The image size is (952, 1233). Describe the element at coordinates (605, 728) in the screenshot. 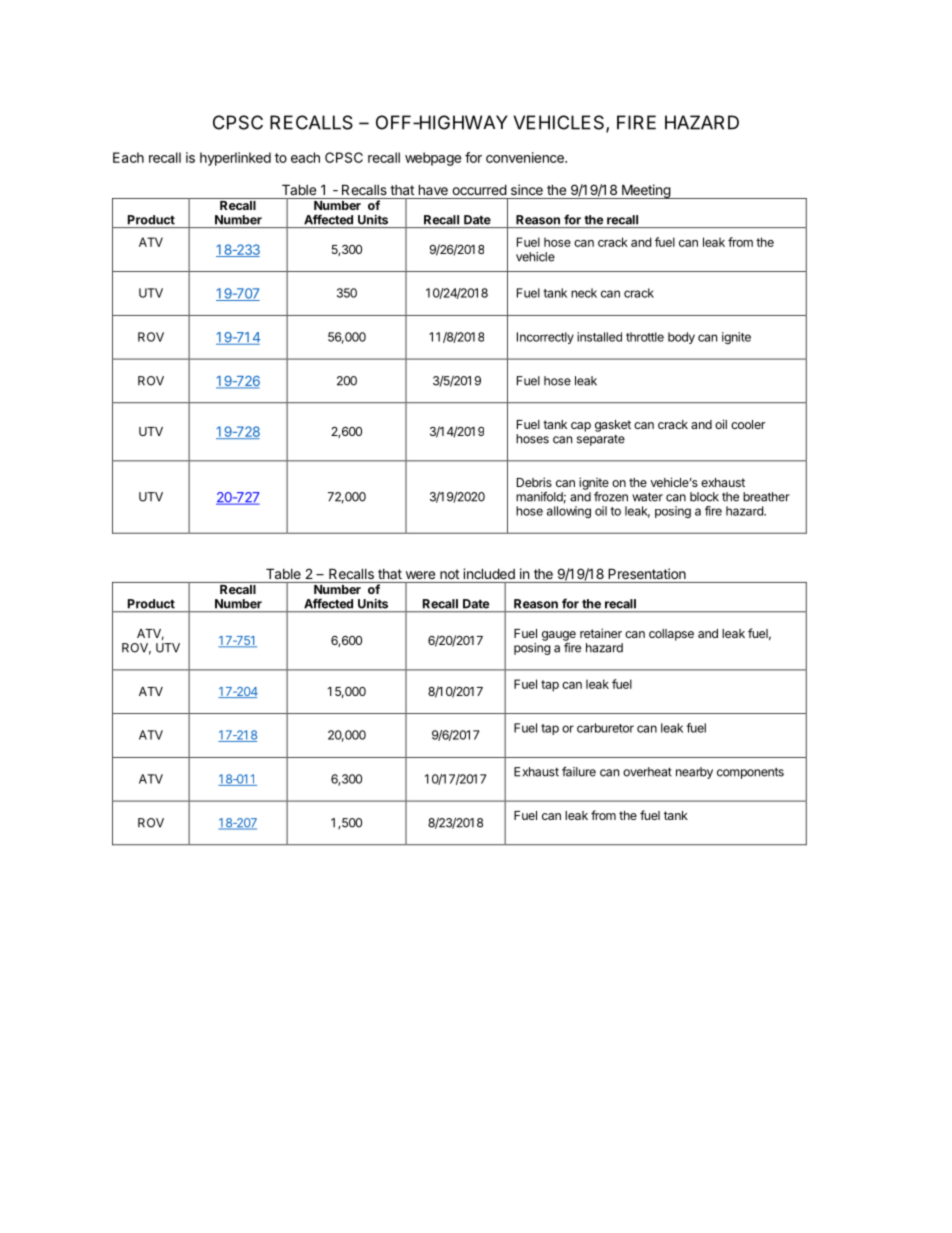

I see `carburetor` at that location.
